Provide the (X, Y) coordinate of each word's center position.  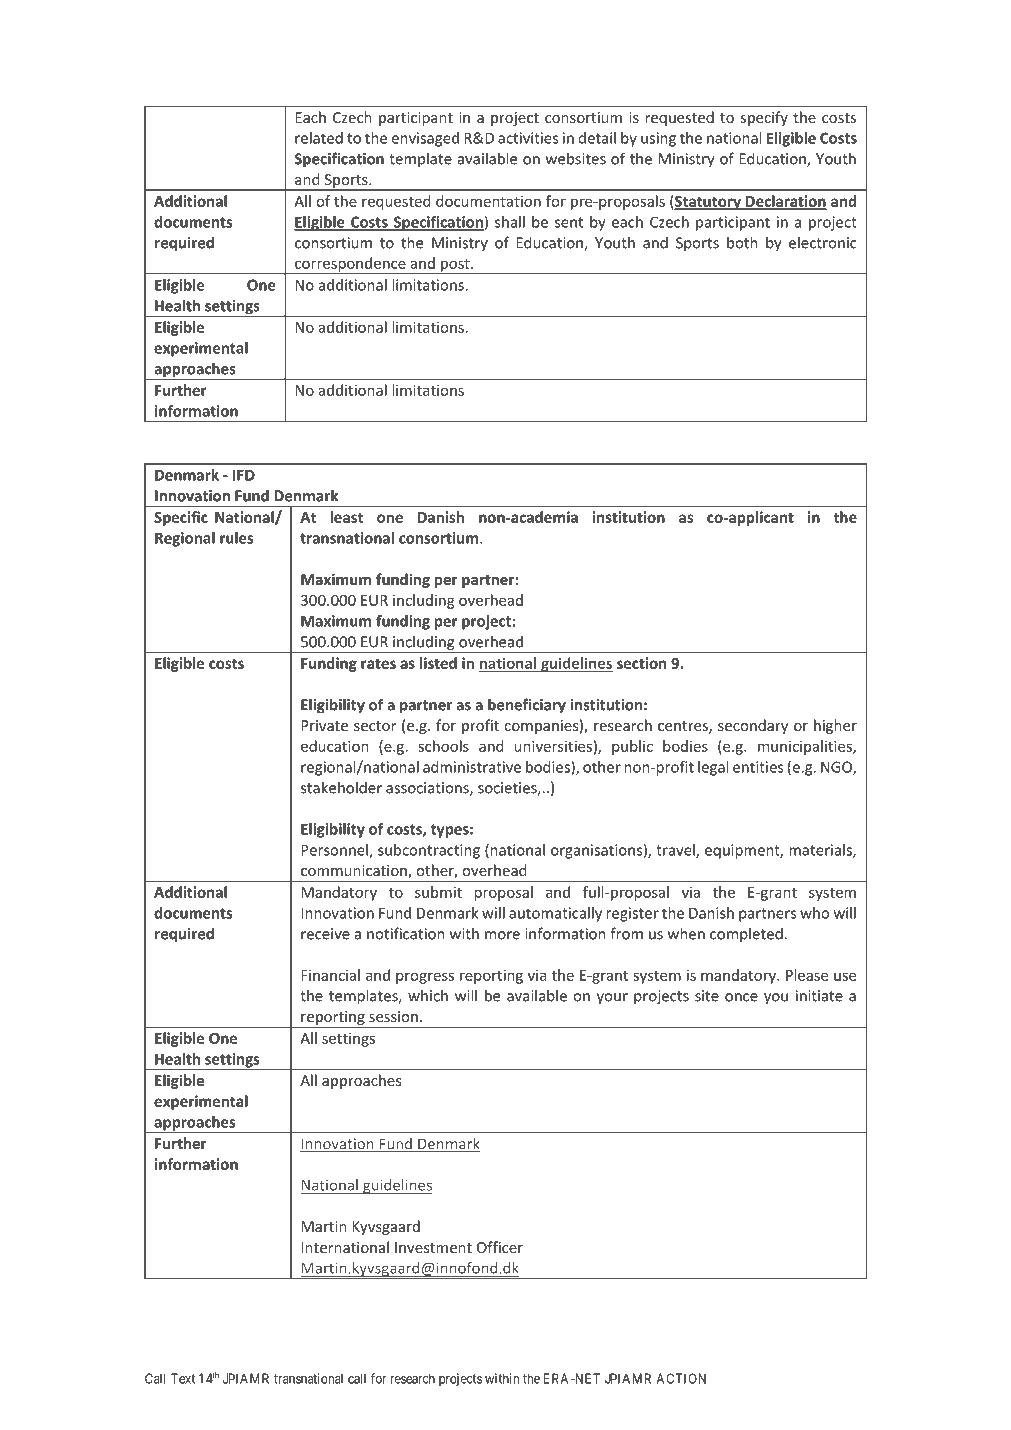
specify (764, 118)
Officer (500, 1247)
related (319, 138)
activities (528, 138)
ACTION (681, 1378)
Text (183, 1378)
